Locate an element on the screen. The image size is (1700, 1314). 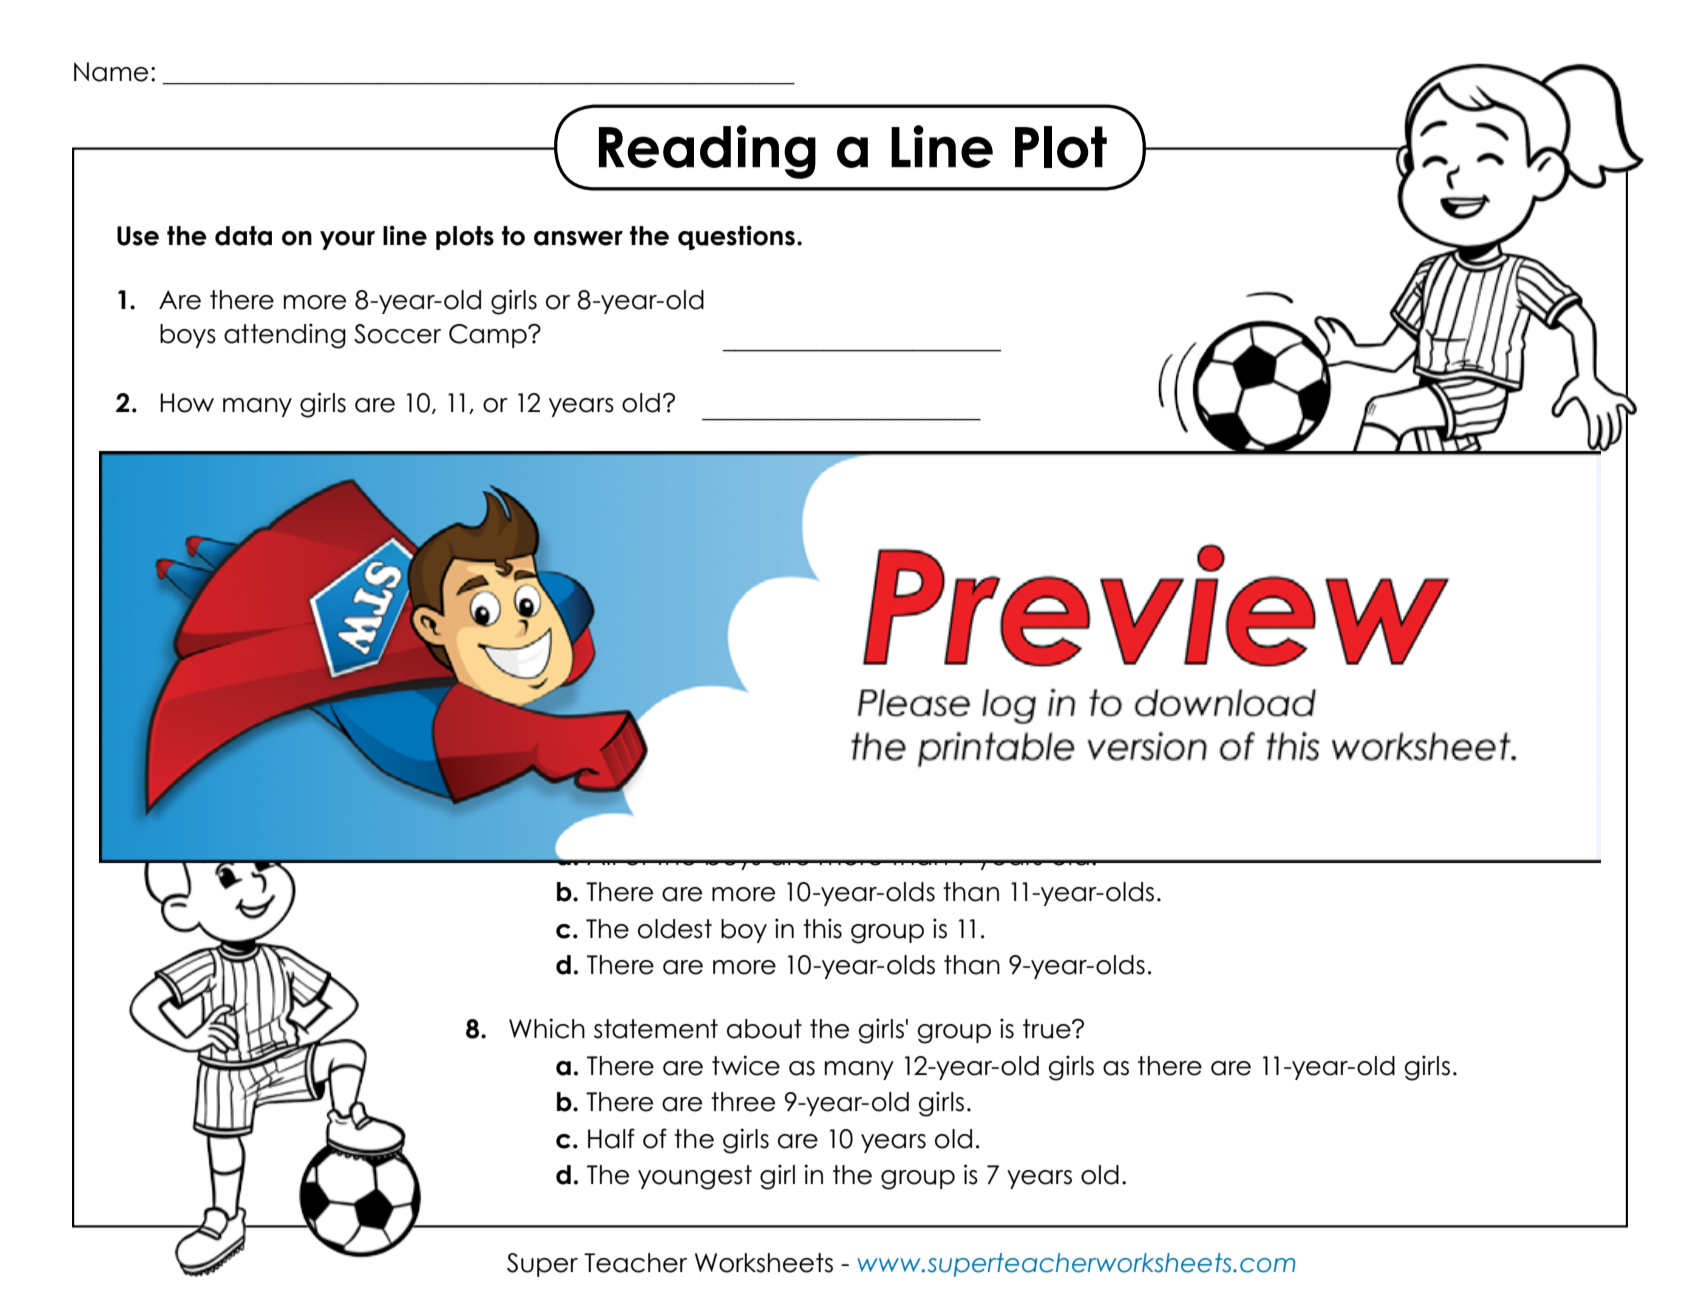
youngest is located at coordinates (695, 1177).
